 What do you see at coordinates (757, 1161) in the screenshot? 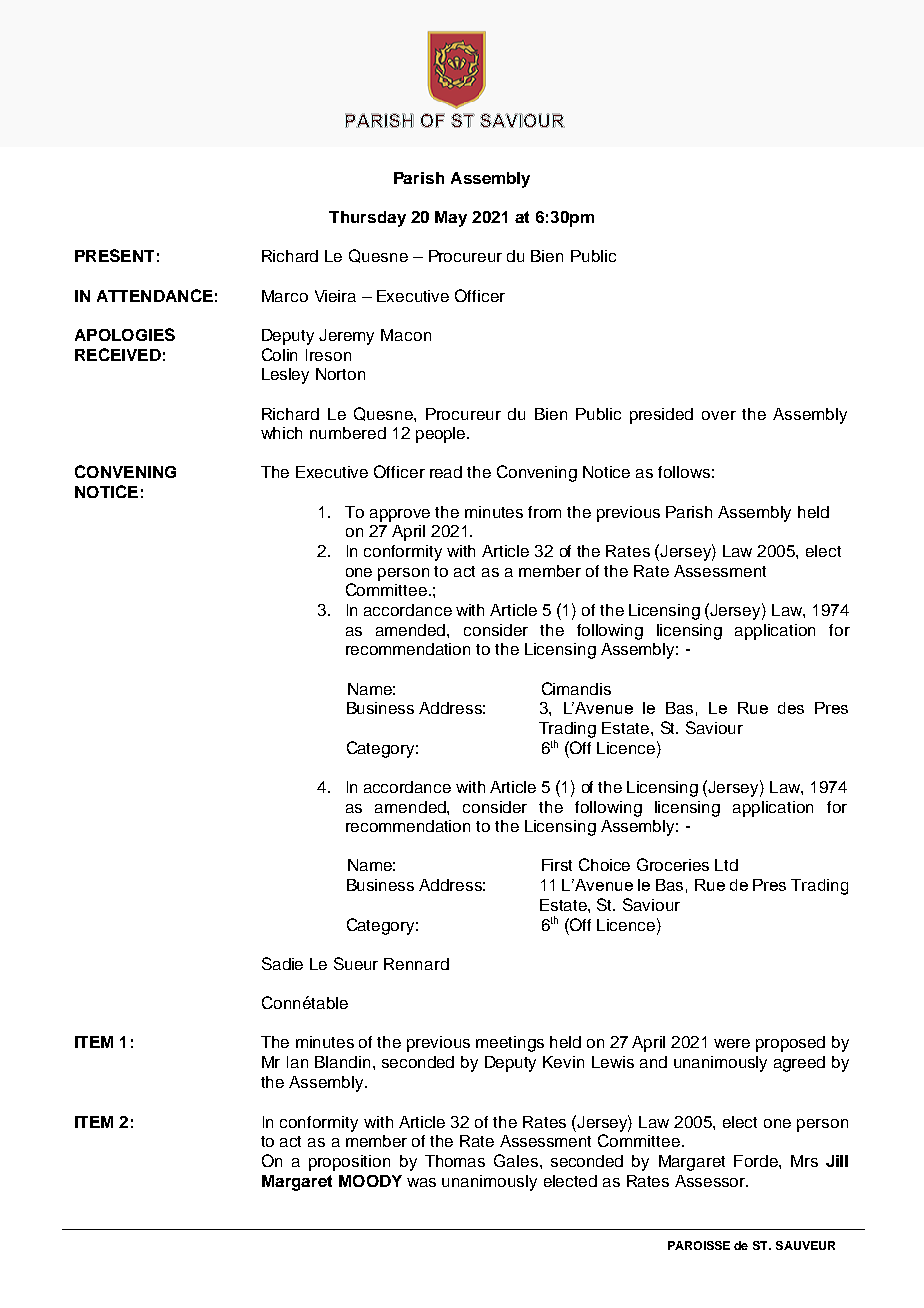
I see `Forde` at bounding box center [757, 1161].
